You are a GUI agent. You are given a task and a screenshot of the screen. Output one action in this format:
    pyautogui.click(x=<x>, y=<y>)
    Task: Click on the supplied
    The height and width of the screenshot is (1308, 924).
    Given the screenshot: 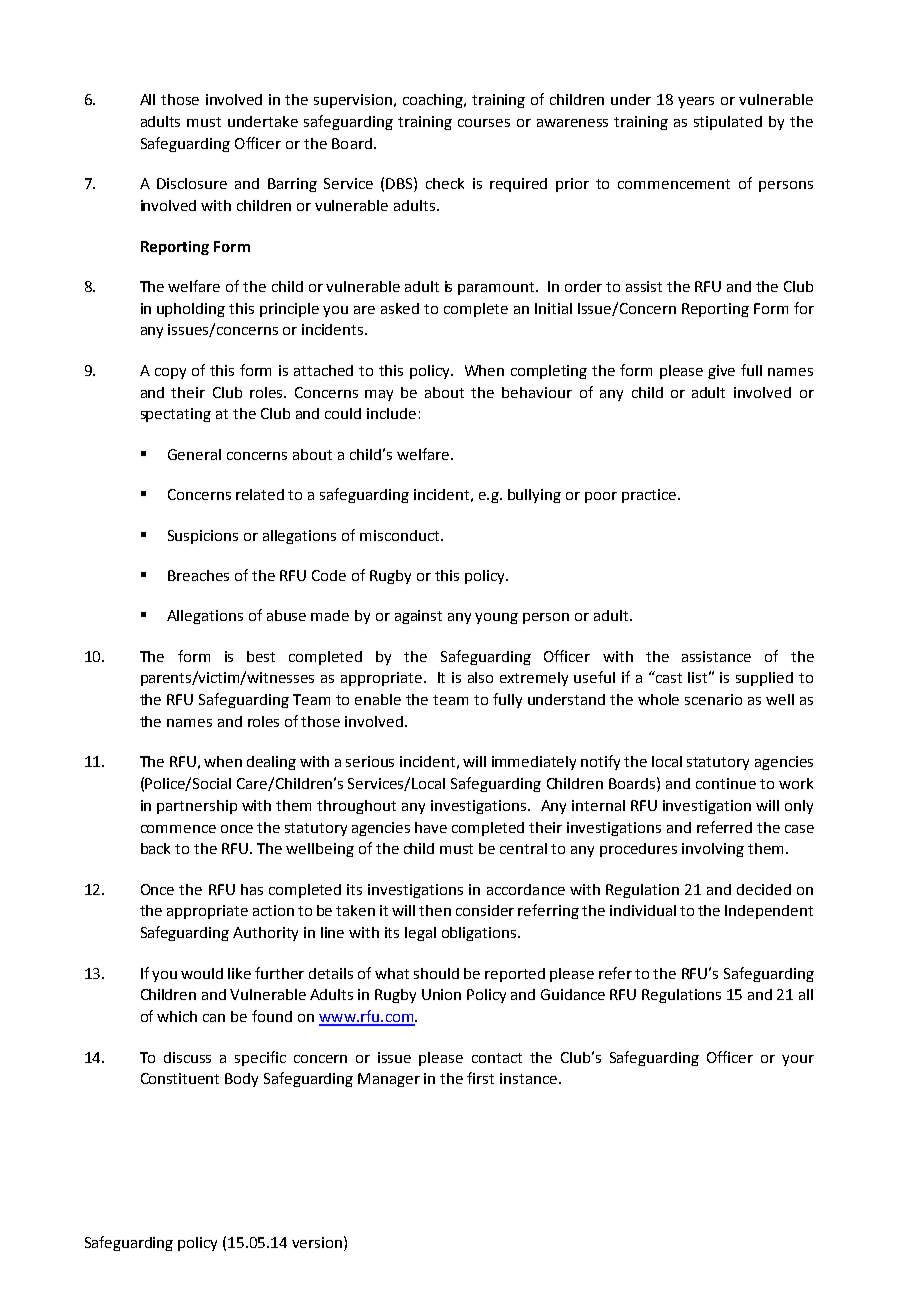 What is the action you would take?
    pyautogui.click(x=764, y=679)
